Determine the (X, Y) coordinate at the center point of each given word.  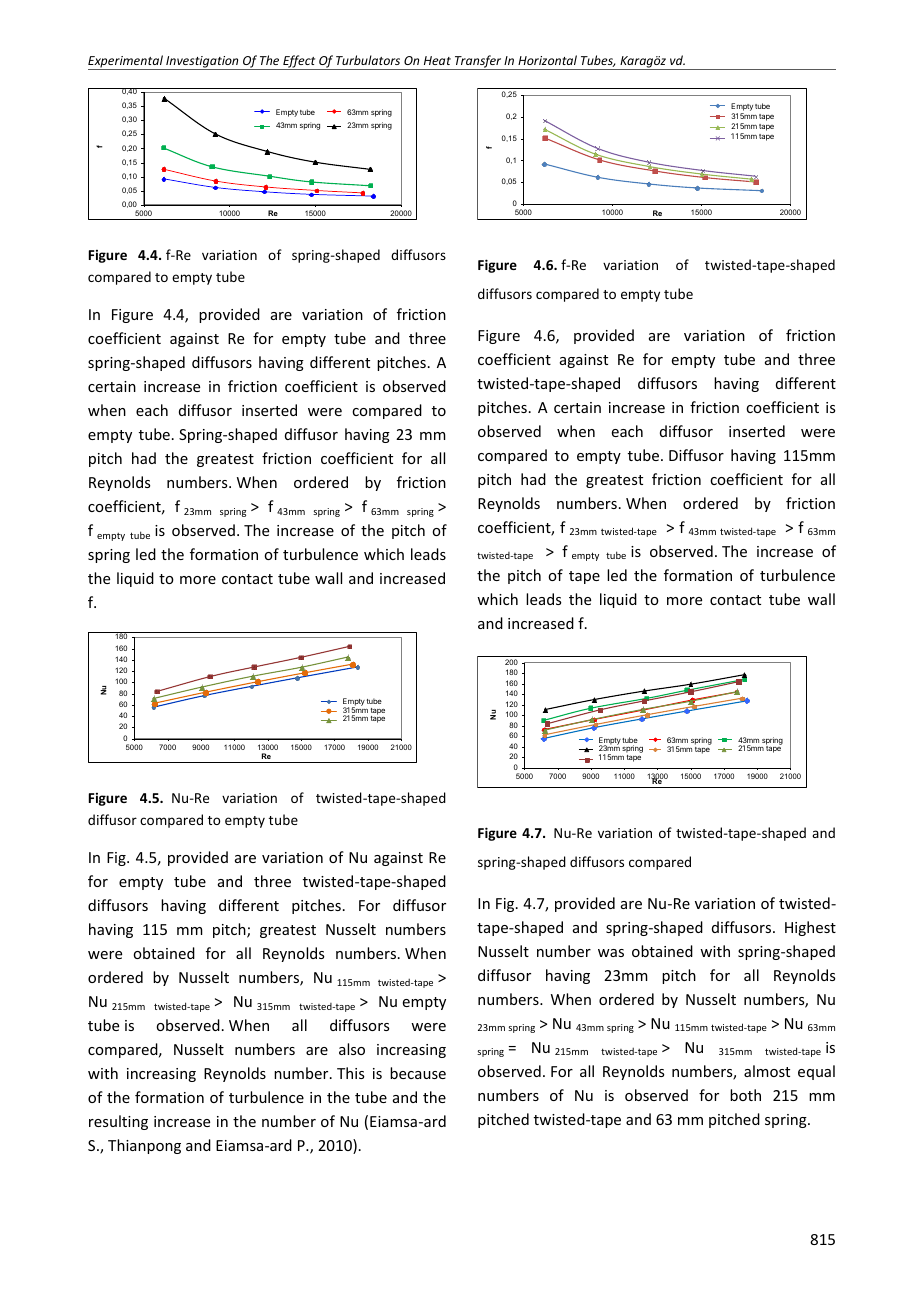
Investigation (202, 63)
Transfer (478, 62)
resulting (118, 1122)
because (418, 1073)
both (745, 1095)
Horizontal (547, 60)
